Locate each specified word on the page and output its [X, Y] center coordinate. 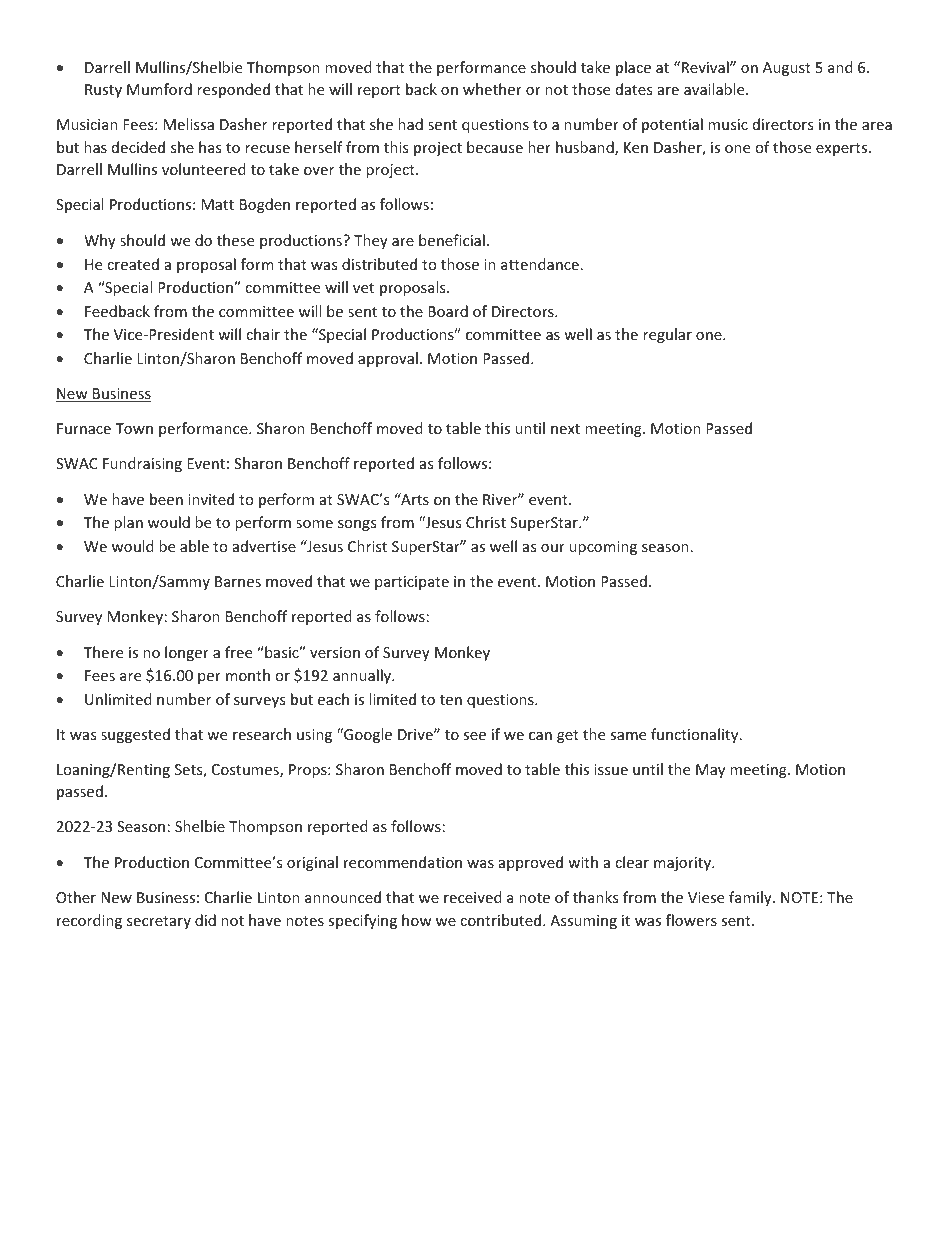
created [133, 264]
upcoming [603, 548]
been [166, 499]
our [553, 548]
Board [448, 311]
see [474, 736]
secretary [159, 922]
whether [492, 89]
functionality [696, 735]
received [473, 897]
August [787, 69]
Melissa [189, 124]
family [751, 898]
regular [667, 335]
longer [187, 653]
